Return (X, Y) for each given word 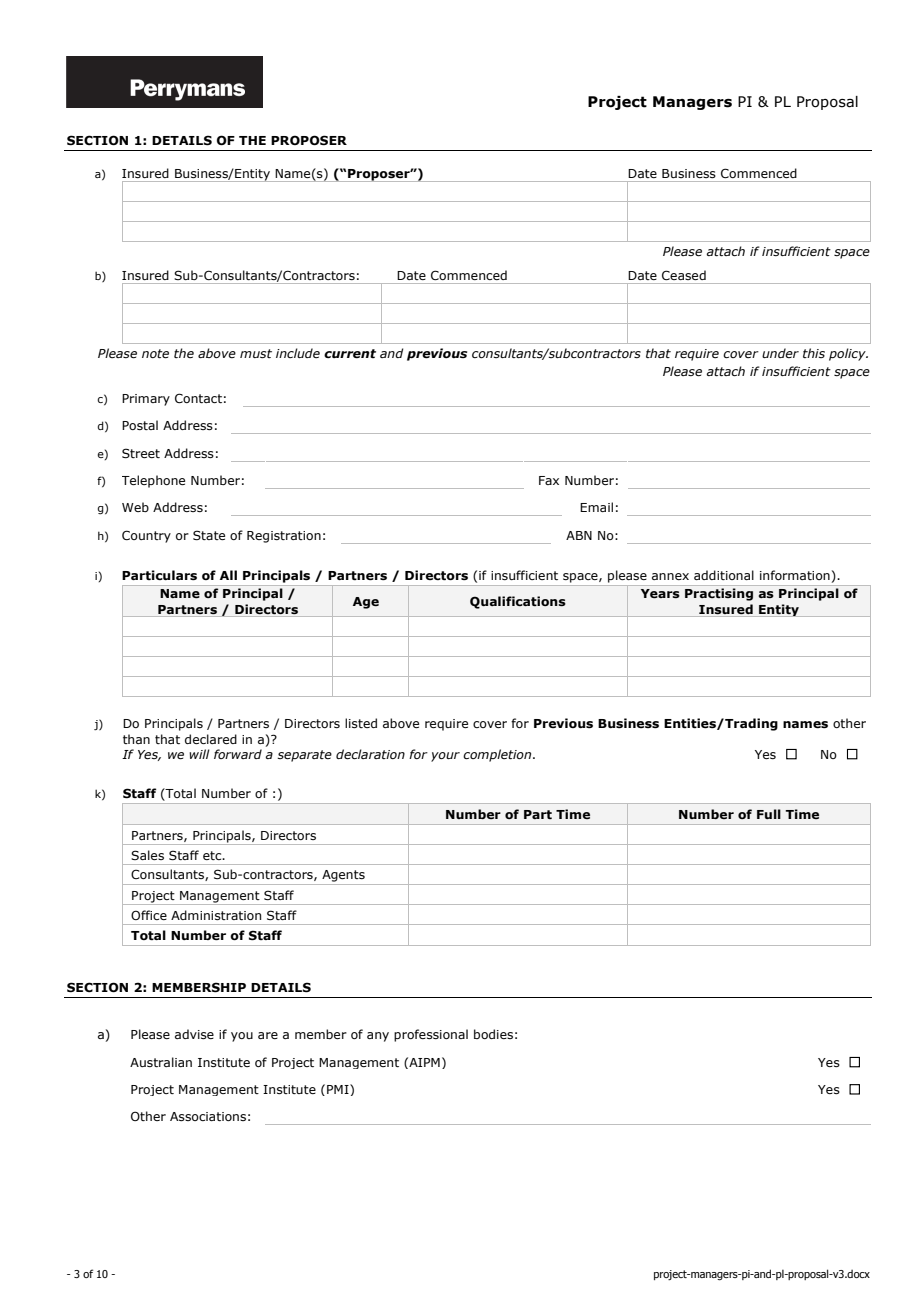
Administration (216, 915)
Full (769, 814)
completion (498, 755)
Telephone (153, 481)
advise (194, 1034)
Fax (549, 480)
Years (660, 593)
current (350, 353)
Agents (343, 876)
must (256, 353)
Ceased (684, 275)
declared (211, 739)
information (795, 575)
